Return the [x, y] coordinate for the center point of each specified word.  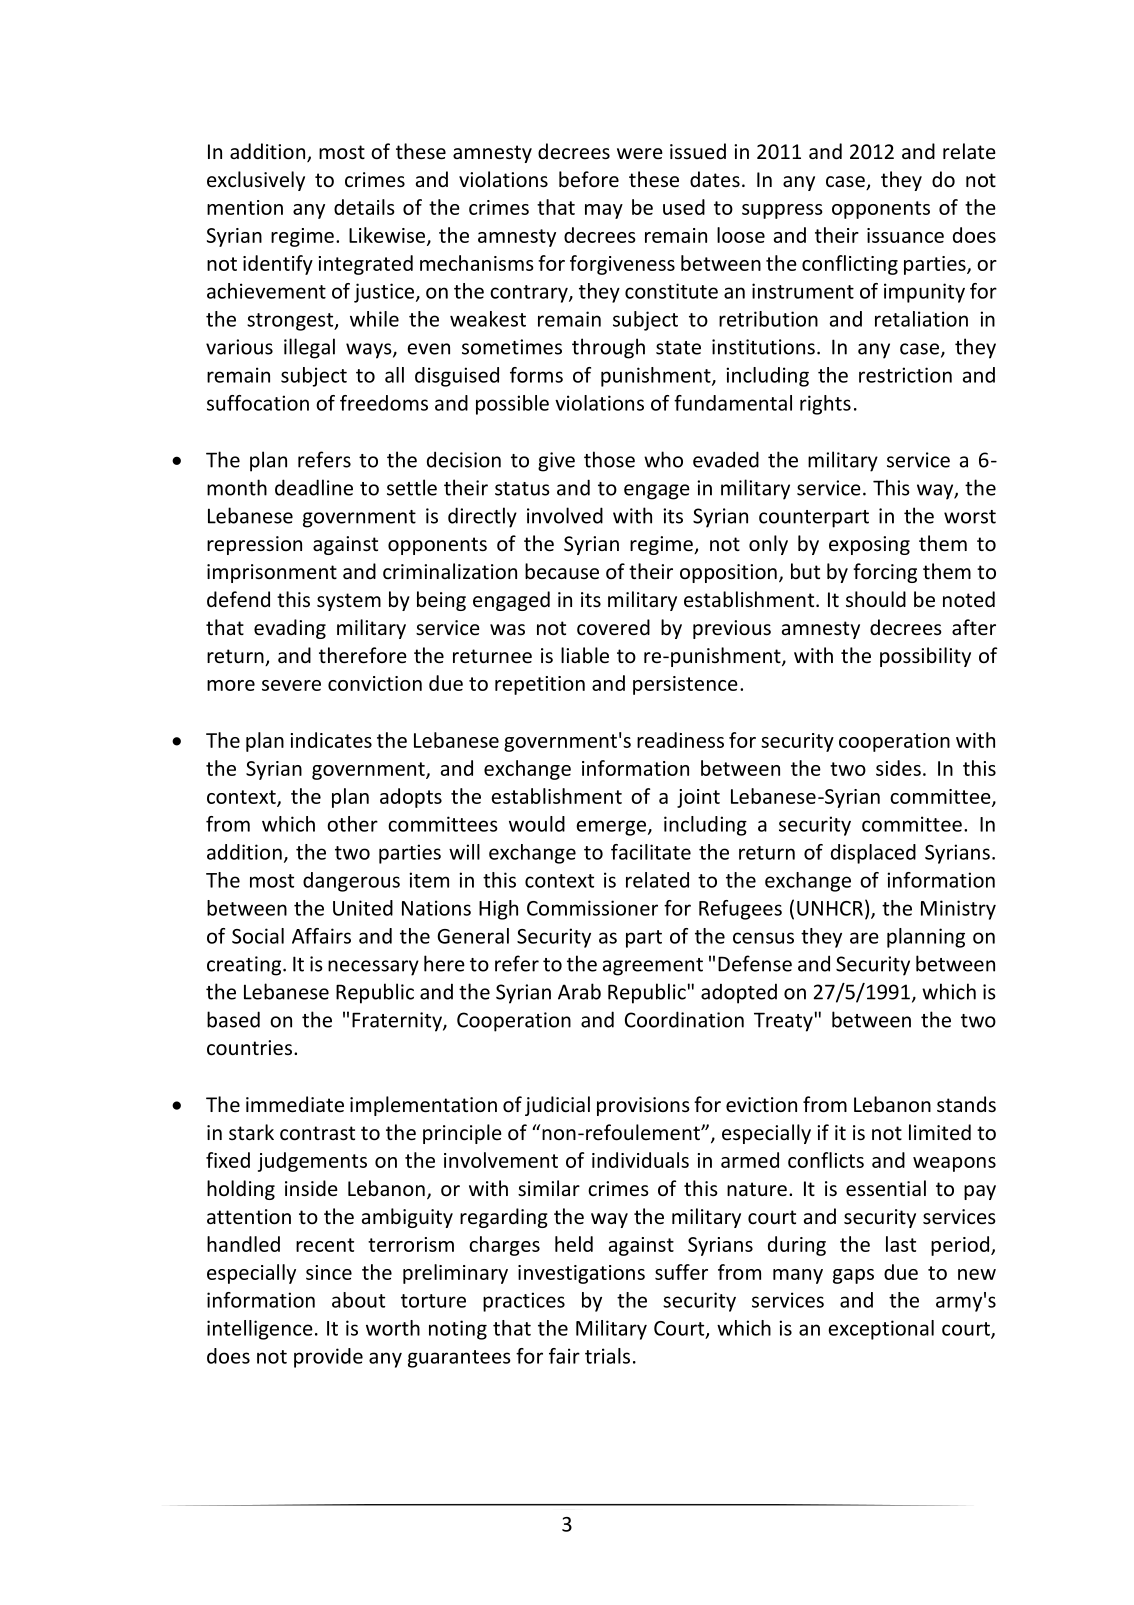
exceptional [881, 1330]
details [364, 207]
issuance [905, 235]
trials [607, 1356]
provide [328, 1358]
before [589, 179]
